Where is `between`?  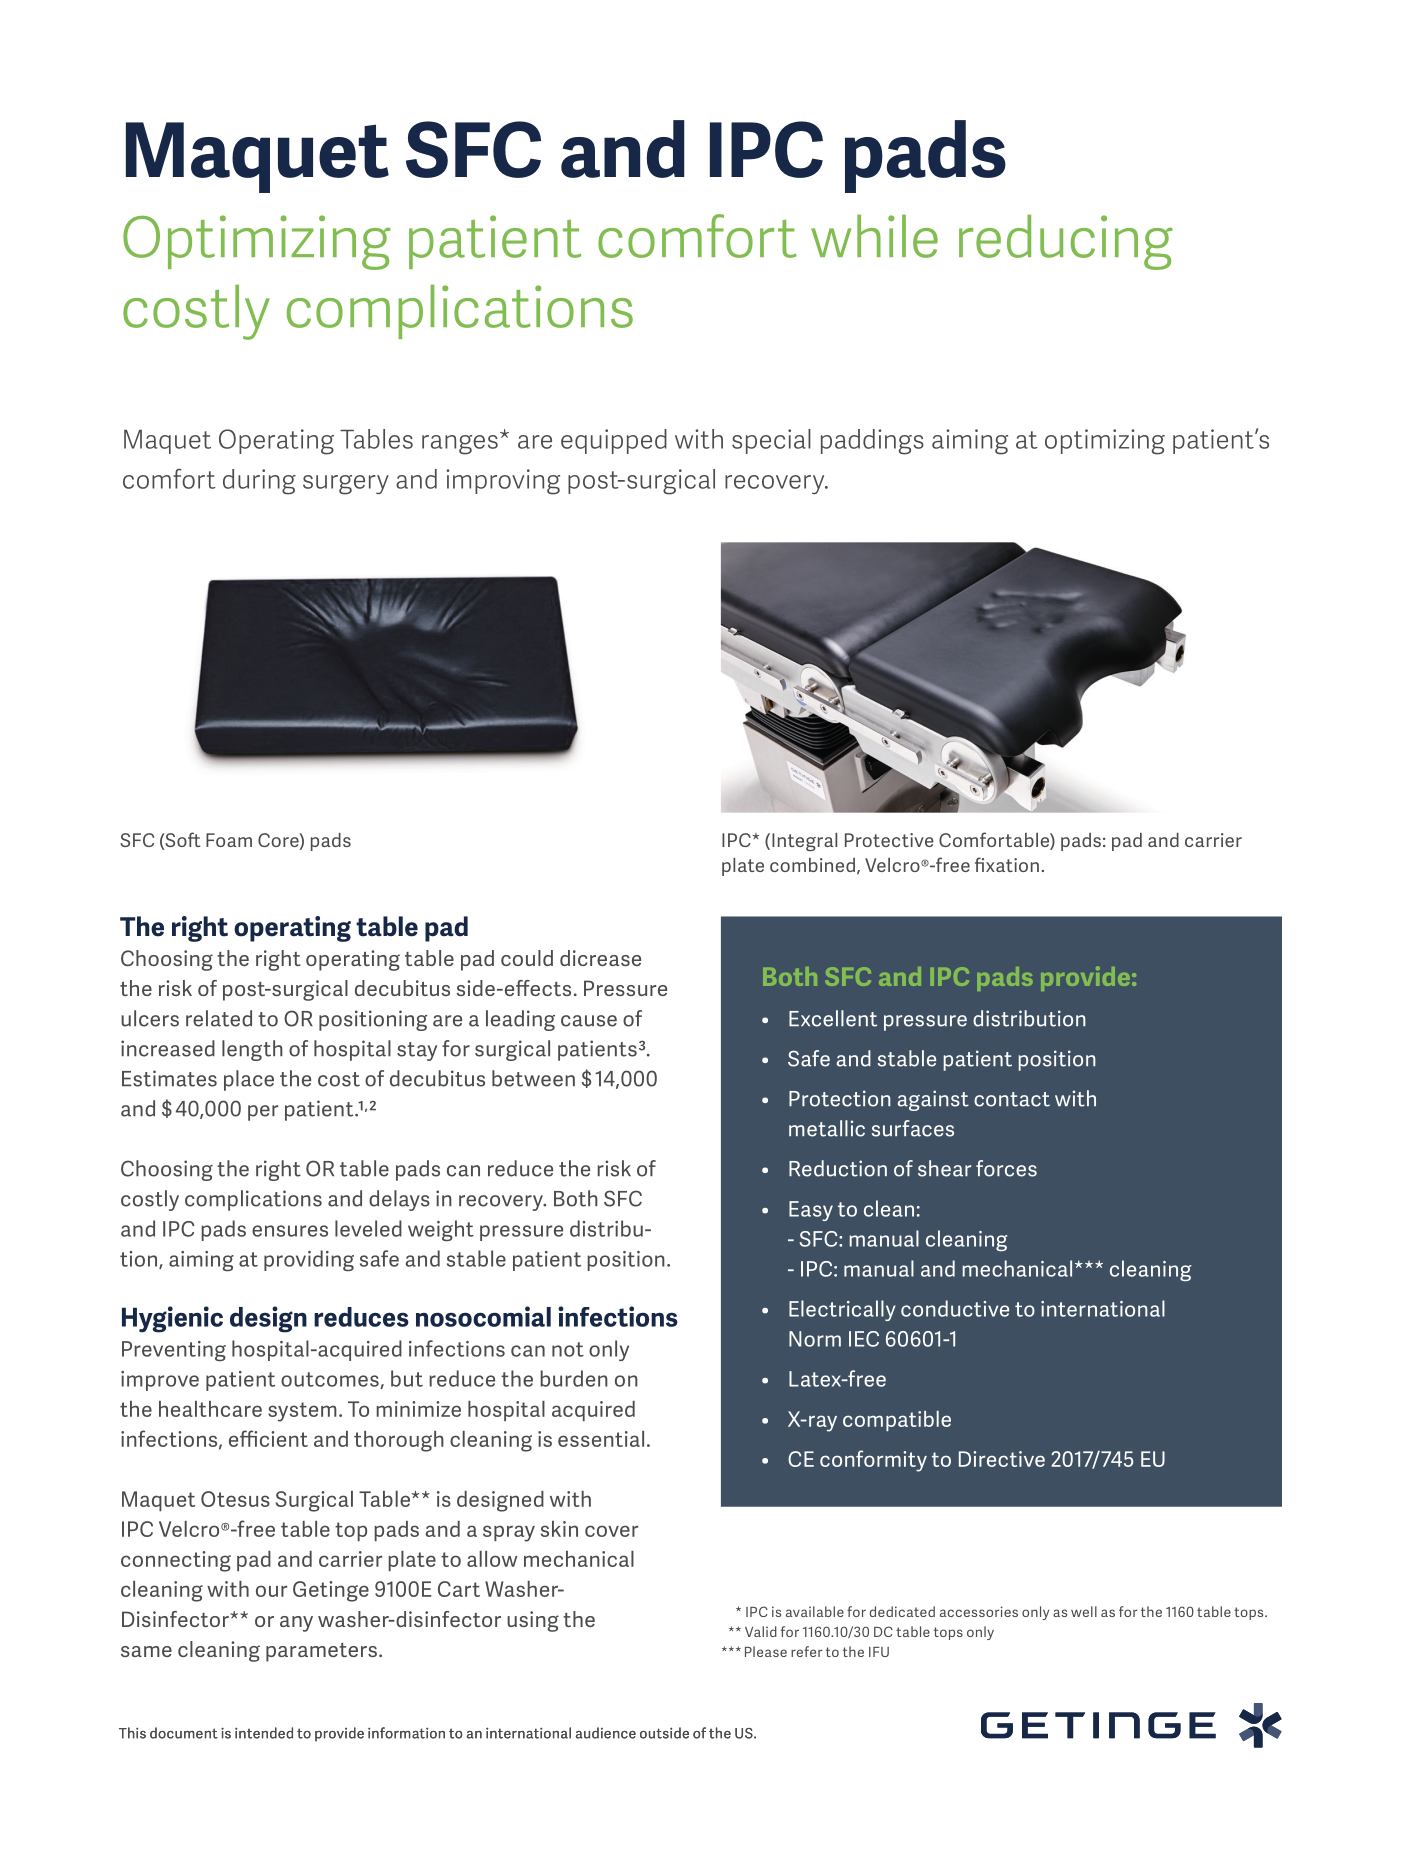 between is located at coordinates (533, 1078).
